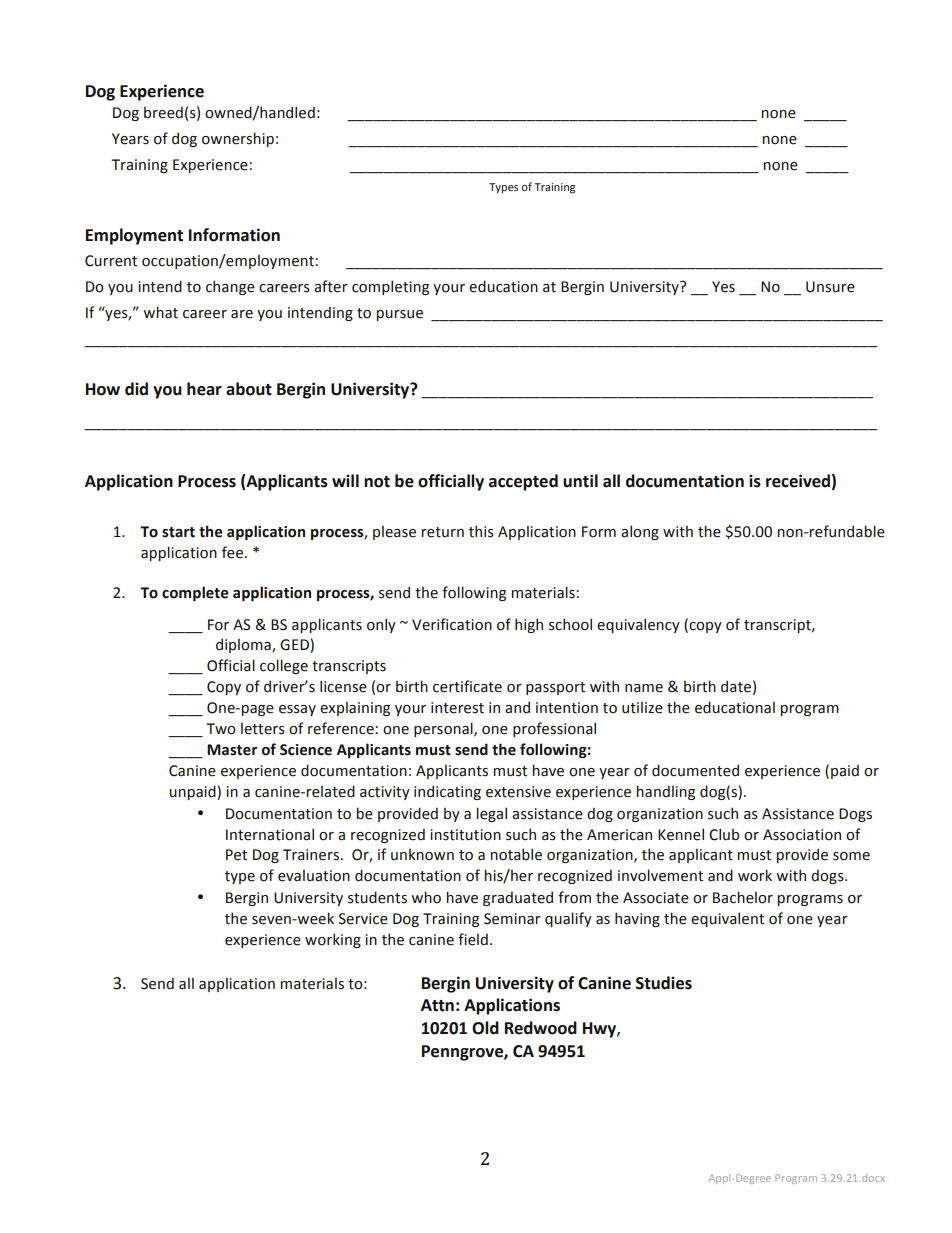  Describe the element at coordinates (195, 593) in the screenshot. I see `complete` at that location.
